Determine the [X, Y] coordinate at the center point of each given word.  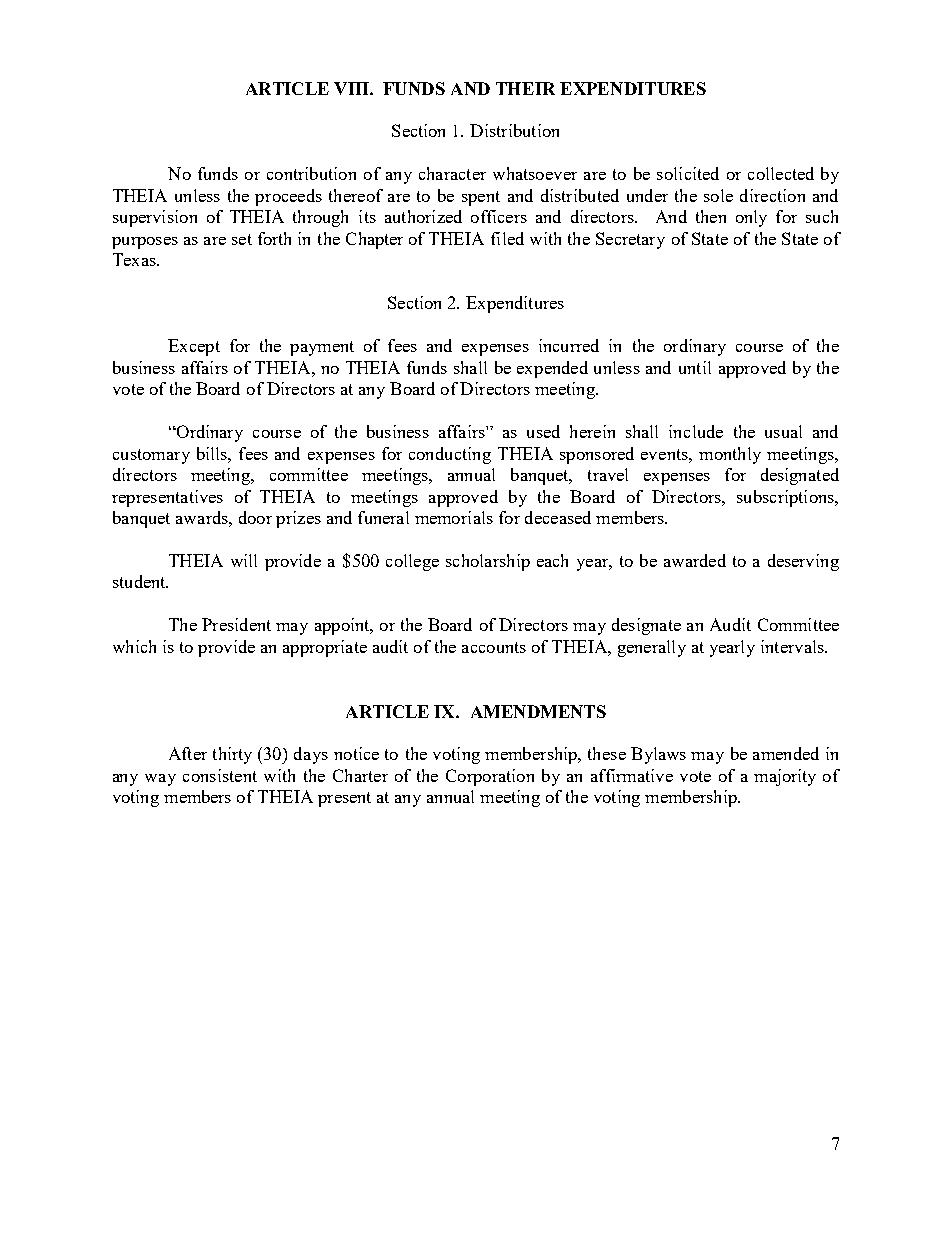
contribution [311, 173]
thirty [232, 755]
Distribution [514, 130]
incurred [569, 345]
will [244, 560]
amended [786, 753]
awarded [695, 560]
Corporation [490, 777]
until [695, 367]
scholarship [488, 562]
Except [194, 347]
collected [781, 173]
